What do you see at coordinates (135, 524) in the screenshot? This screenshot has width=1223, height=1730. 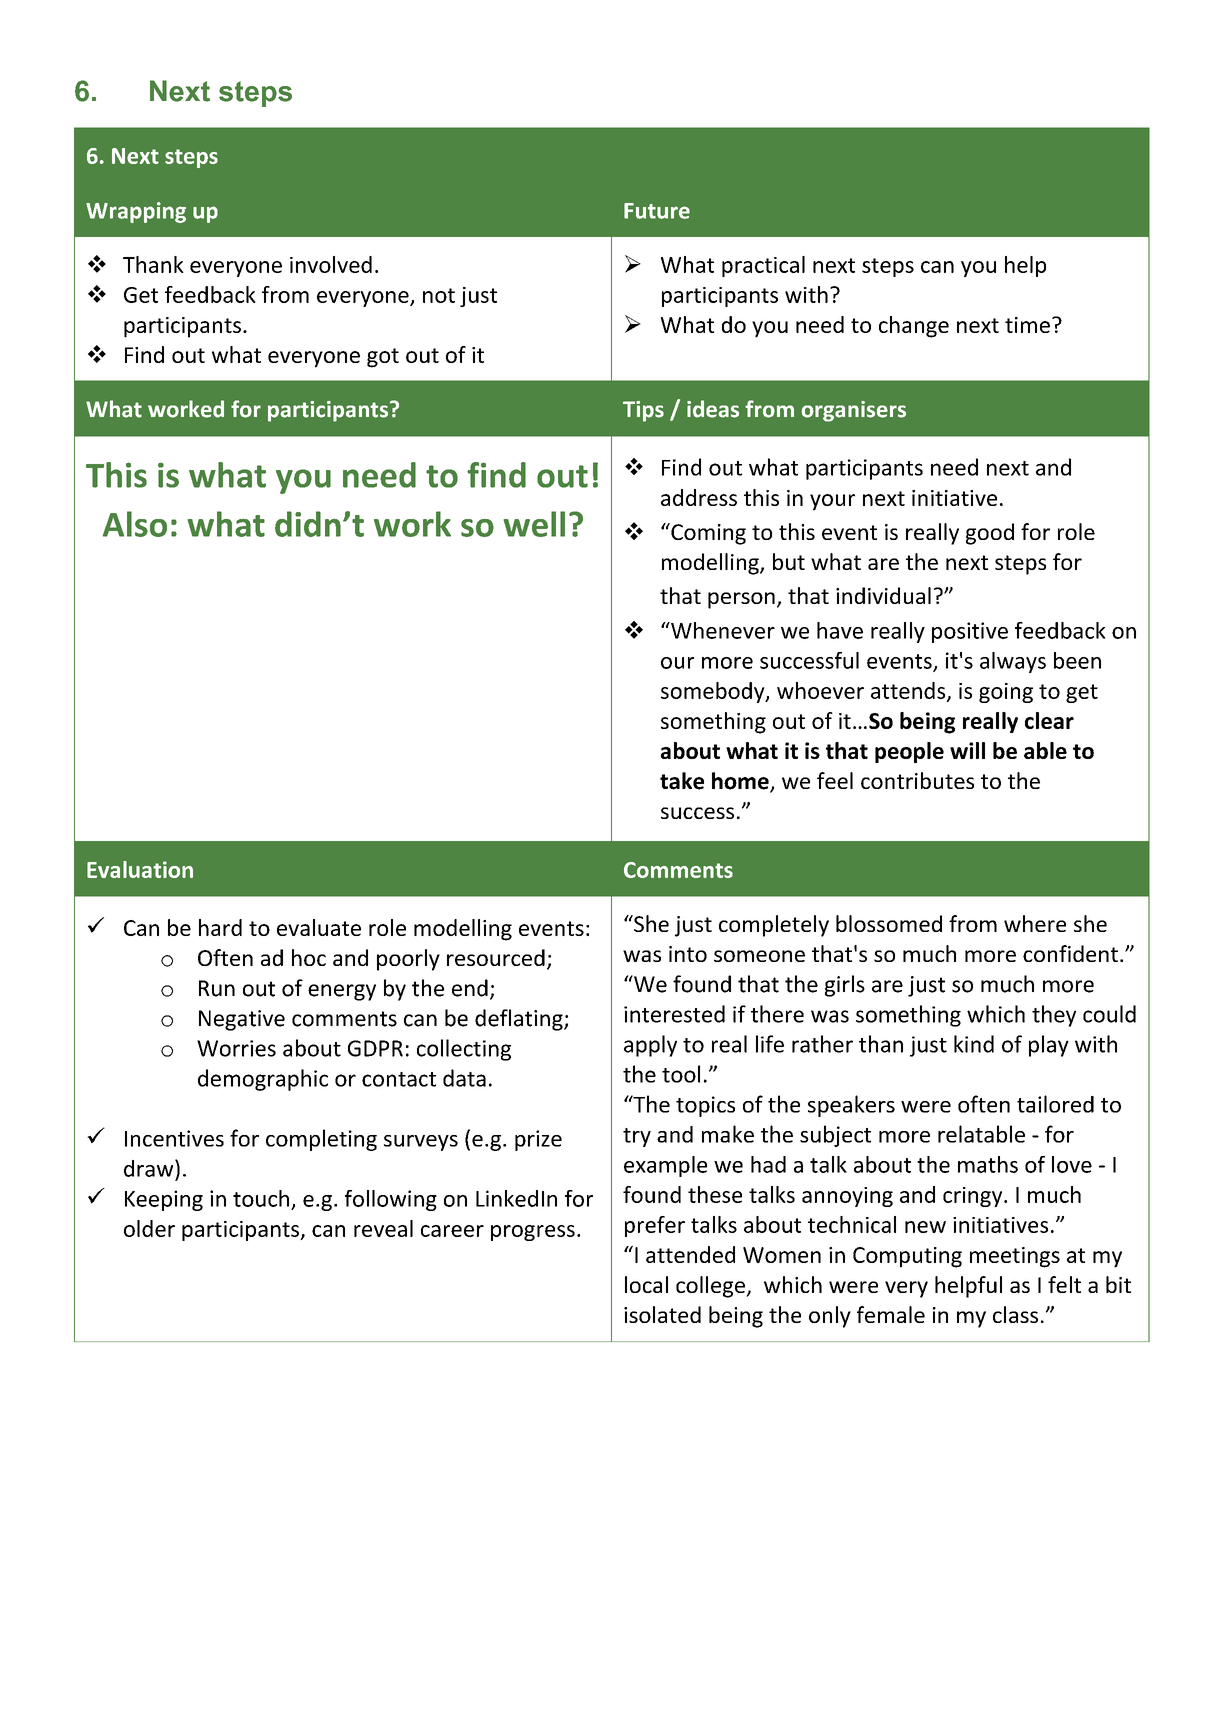 I see `Also` at bounding box center [135, 524].
